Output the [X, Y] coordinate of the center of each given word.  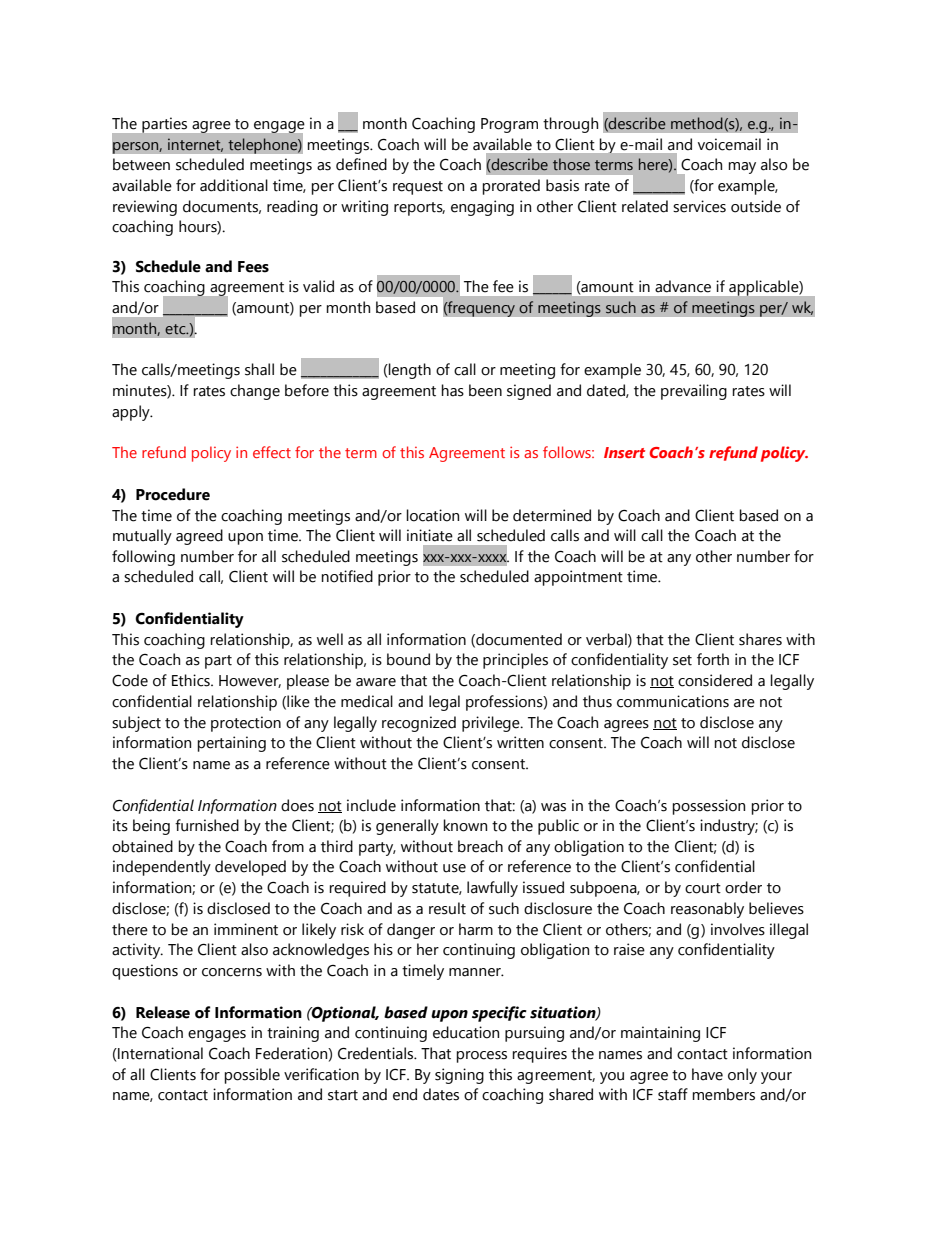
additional [234, 185]
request [418, 188]
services [699, 206]
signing [459, 1076]
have [707, 1074]
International [159, 1053]
